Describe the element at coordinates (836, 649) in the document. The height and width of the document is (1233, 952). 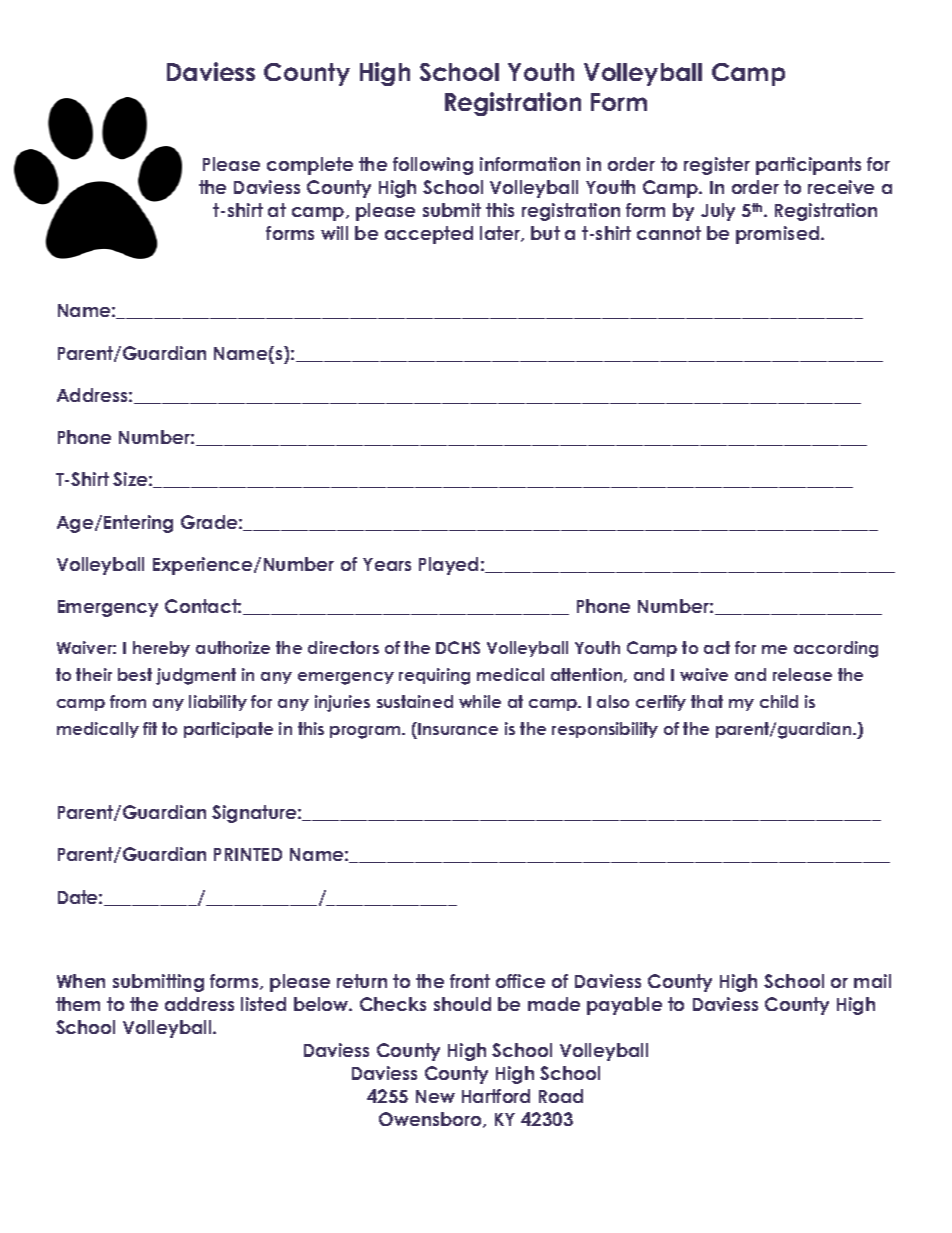
I see `according` at that location.
